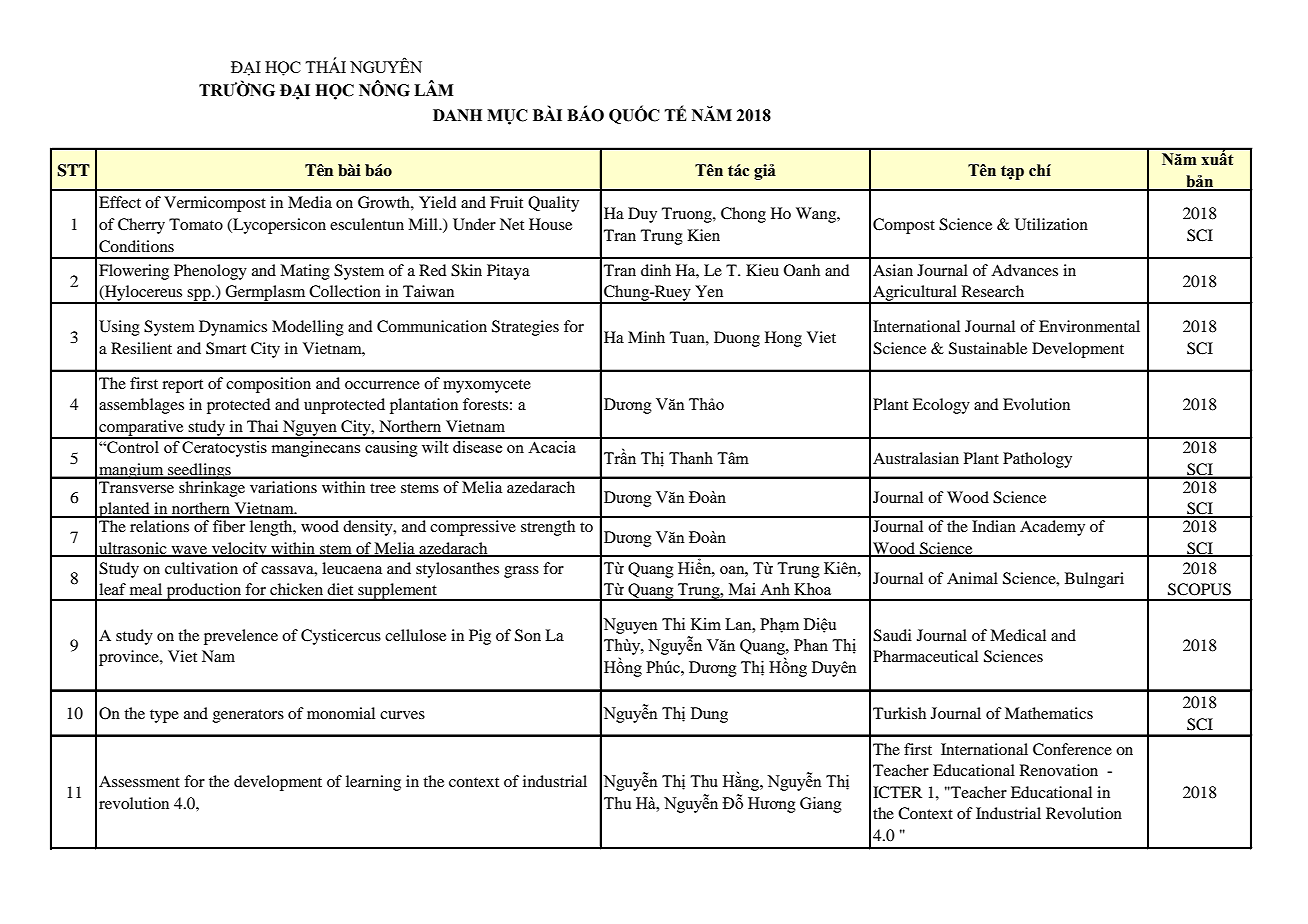  Describe the element at coordinates (1037, 460) in the document. I see `Pathology` at that location.
